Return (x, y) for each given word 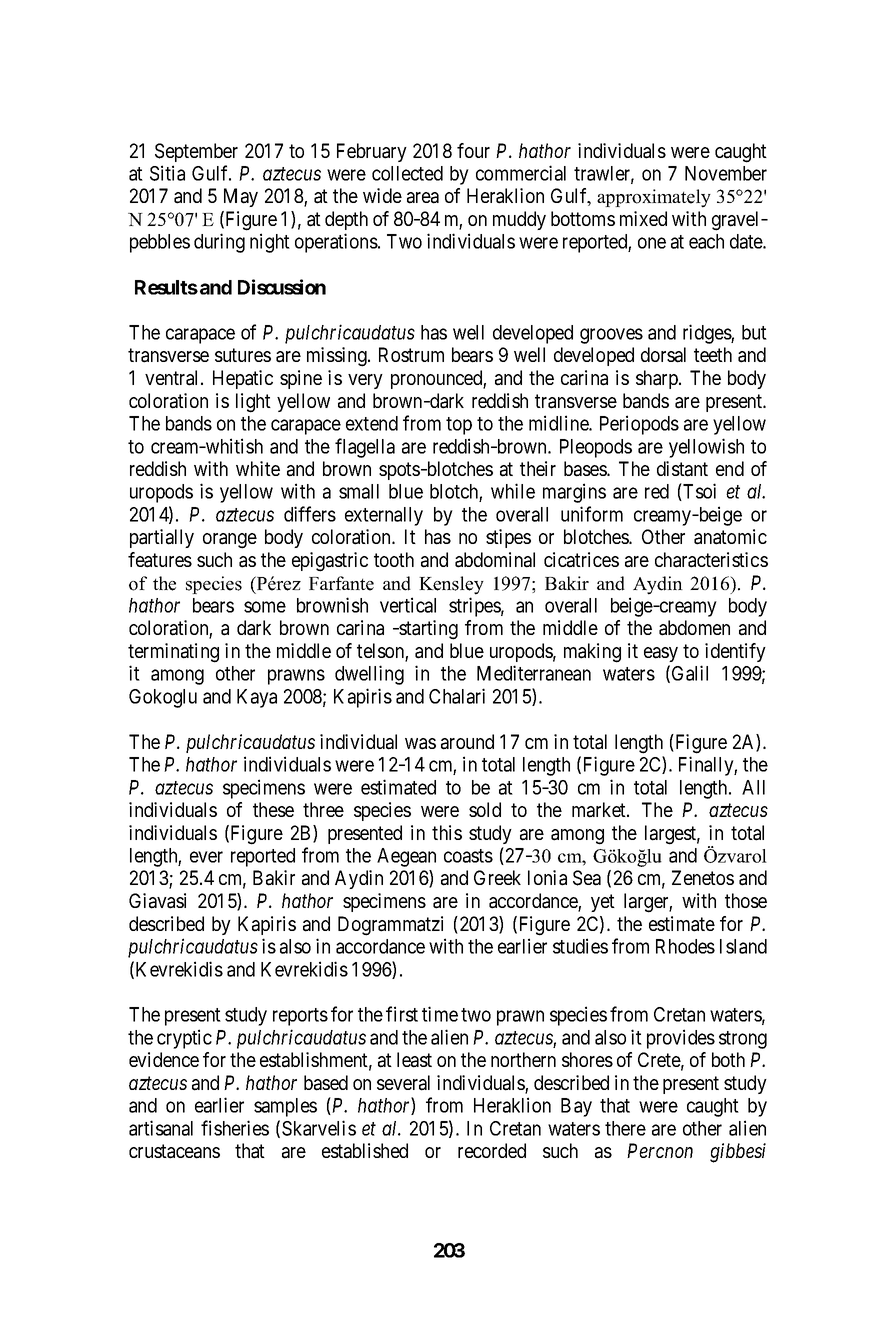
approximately (654, 198)
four (473, 150)
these (273, 809)
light (253, 403)
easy (661, 654)
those (746, 900)
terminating (173, 653)
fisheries (235, 1128)
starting (427, 630)
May (241, 197)
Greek (497, 877)
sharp (658, 379)
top (459, 426)
